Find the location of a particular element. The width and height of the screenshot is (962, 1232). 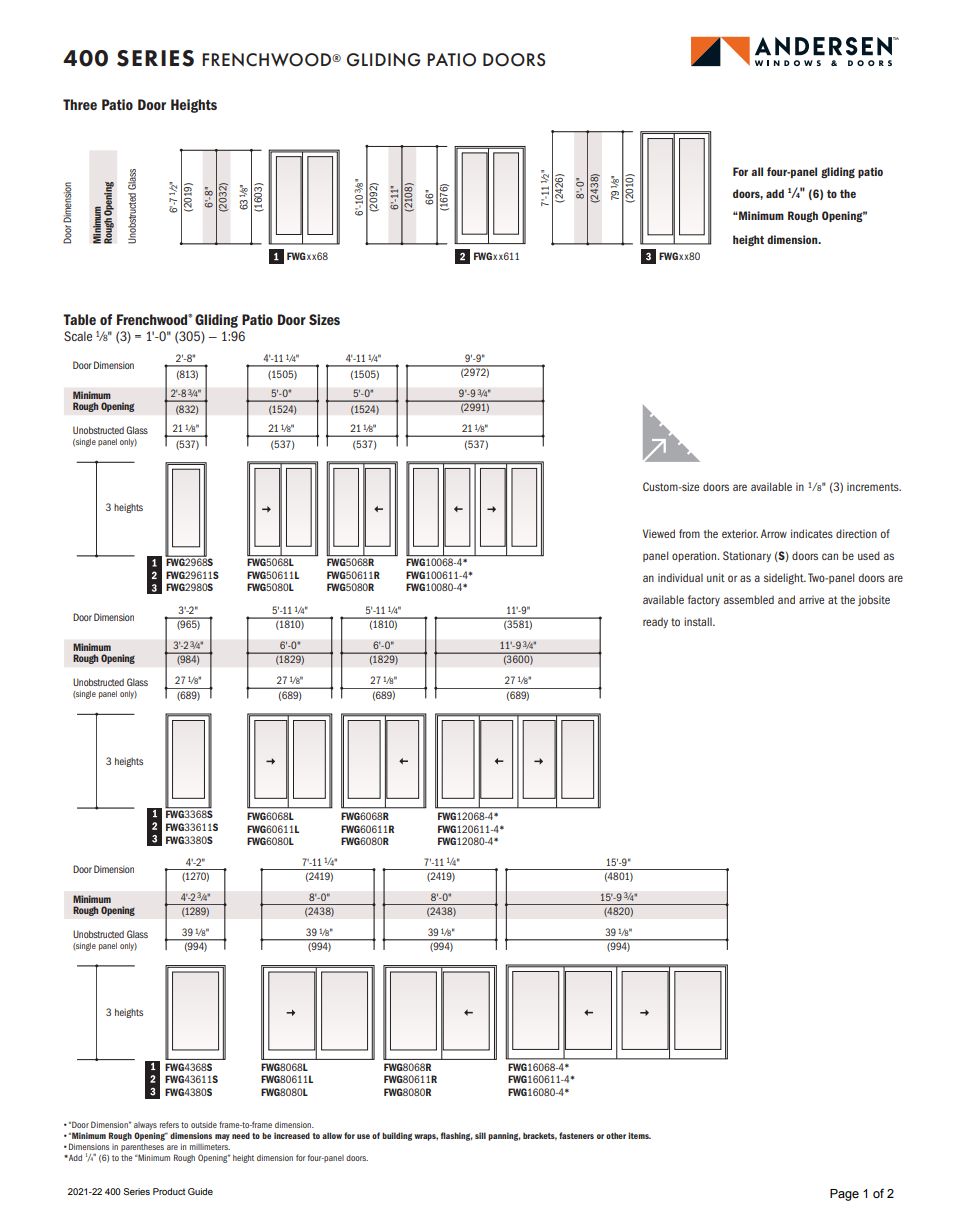

Three is located at coordinates (80, 104).
